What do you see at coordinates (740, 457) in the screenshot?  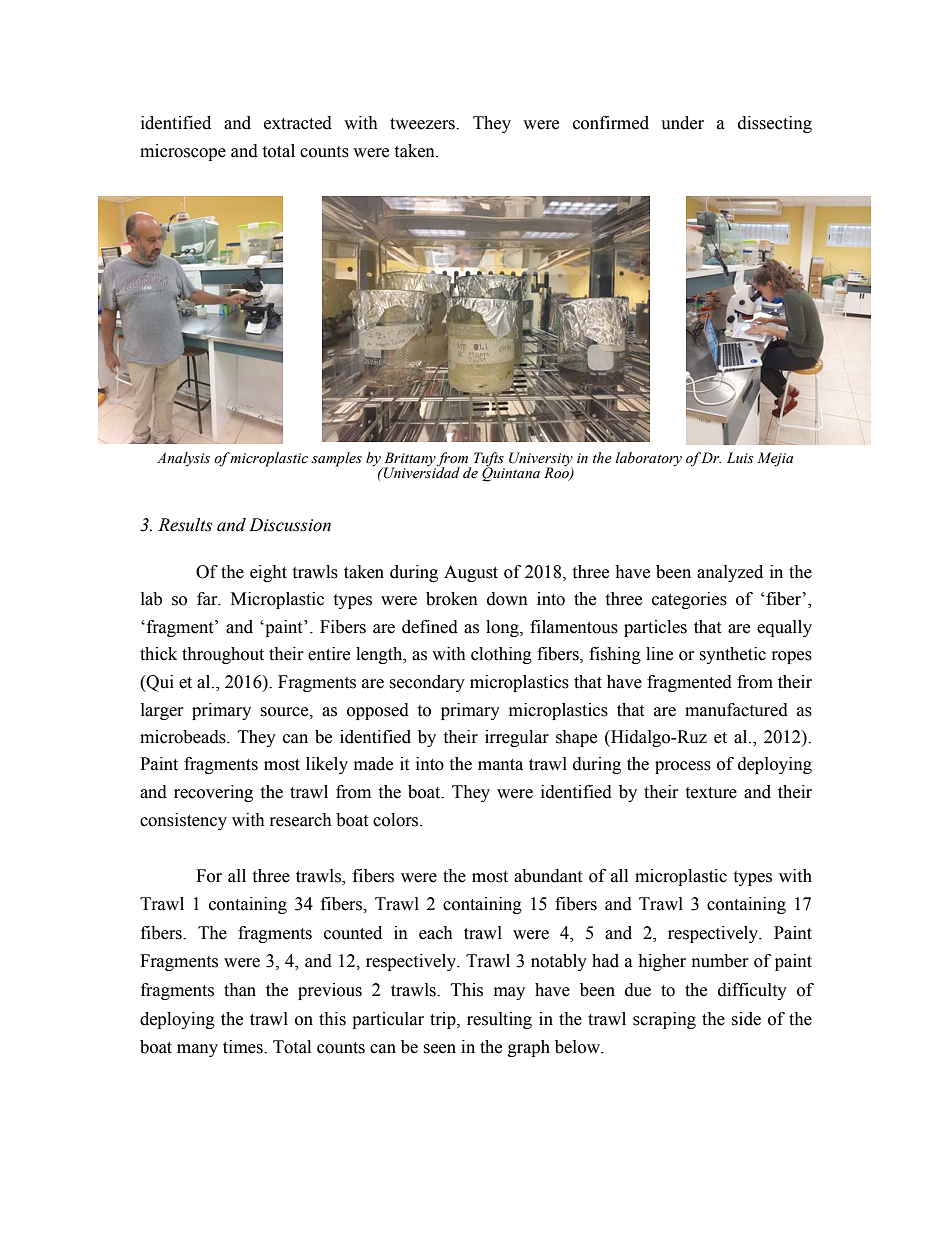 I see `Luis` at bounding box center [740, 457].
